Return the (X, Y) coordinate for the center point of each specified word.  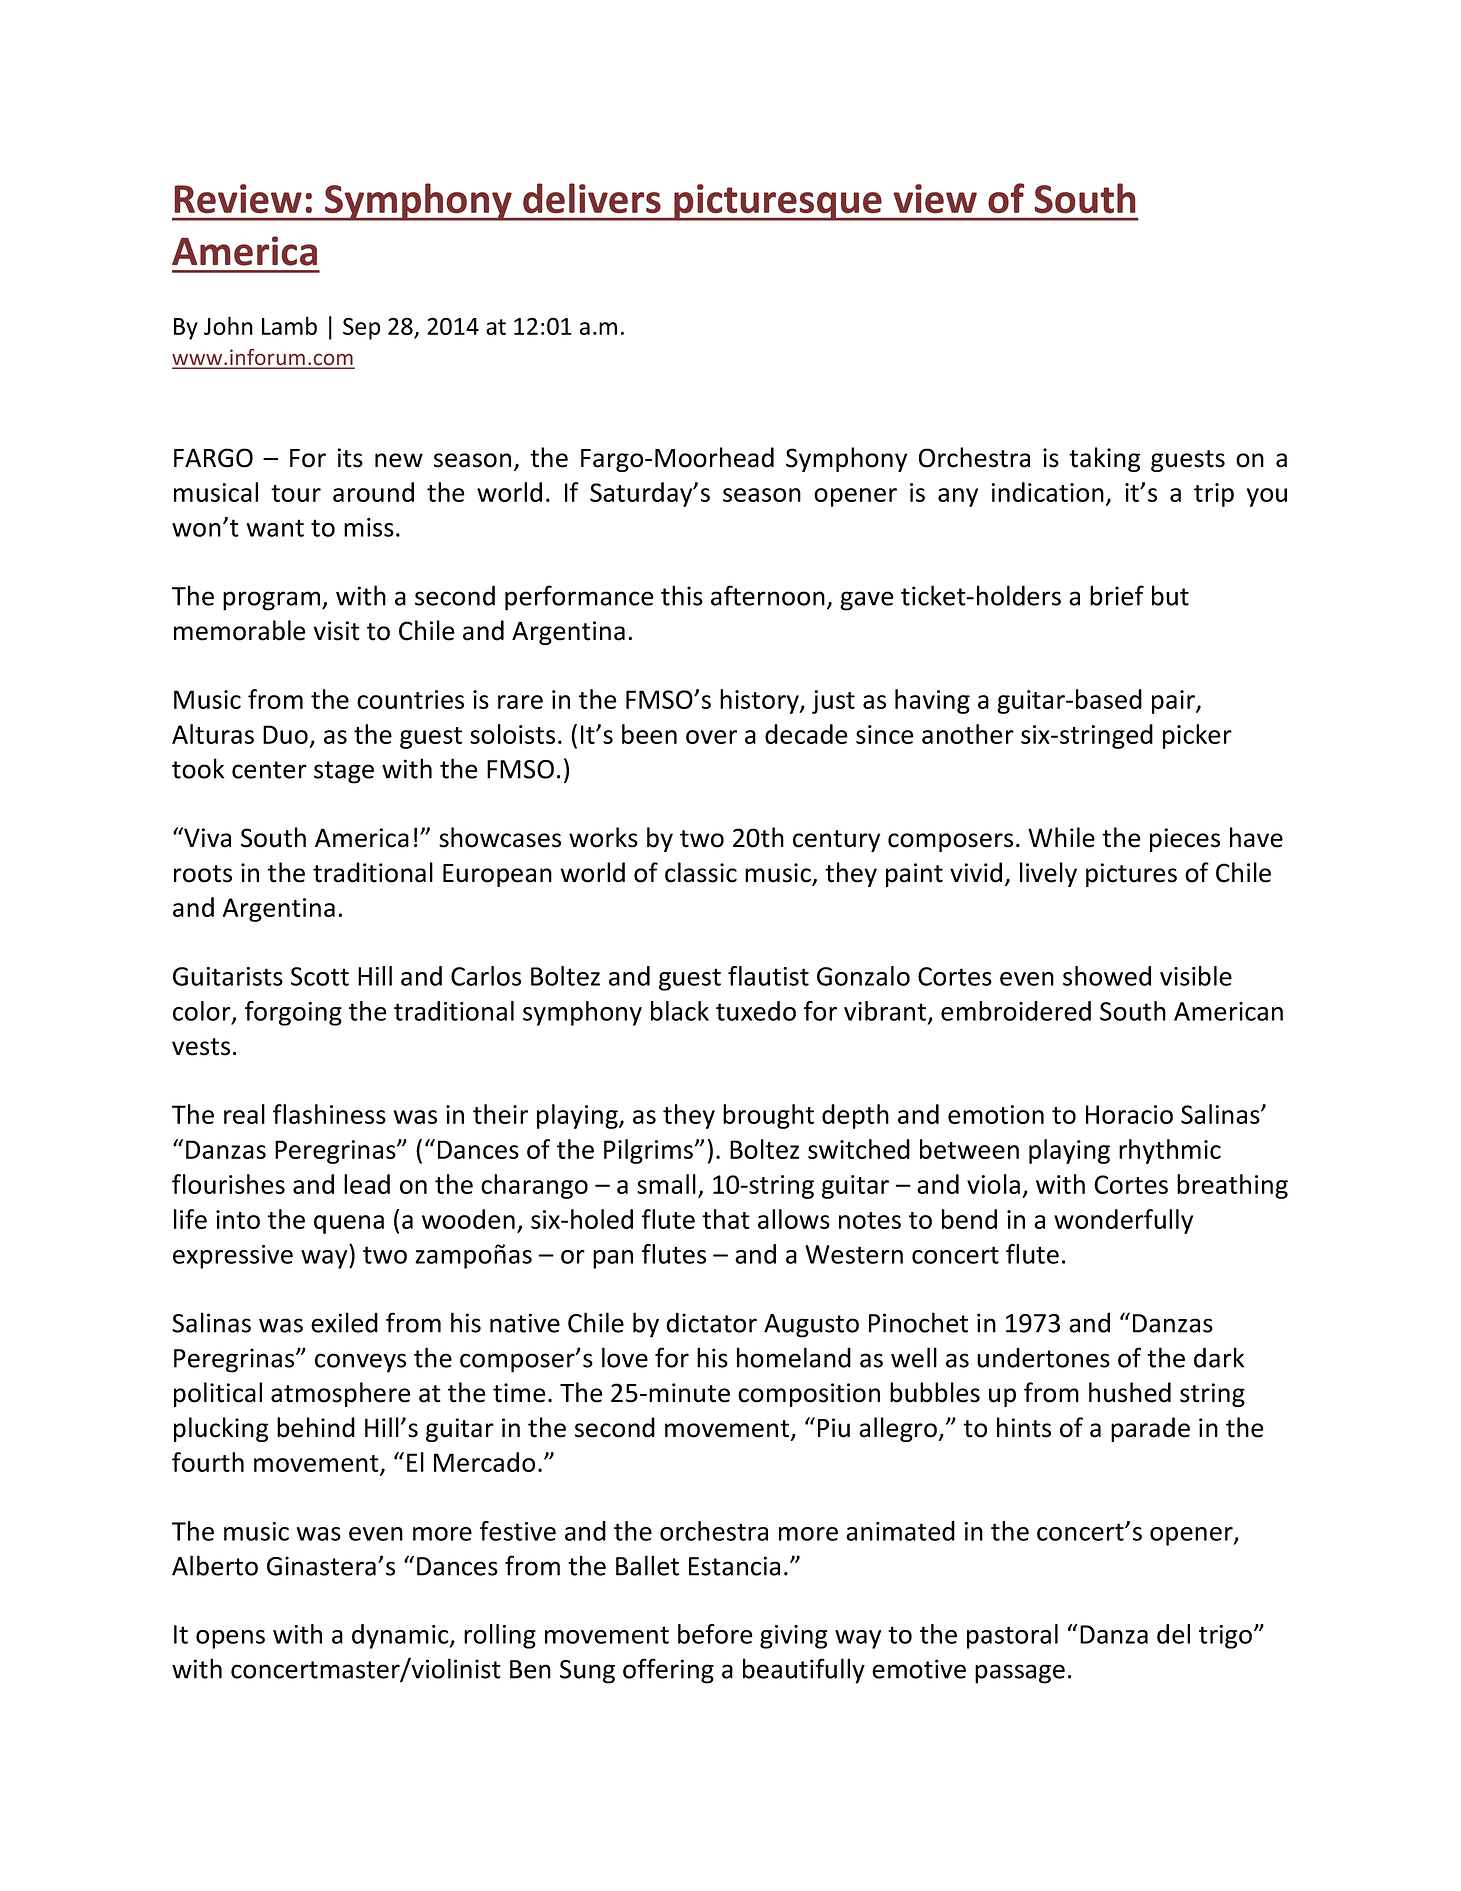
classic (701, 872)
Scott (320, 976)
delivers (592, 198)
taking (1105, 459)
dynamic (401, 1636)
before (715, 1634)
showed (1107, 976)
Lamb (289, 325)
